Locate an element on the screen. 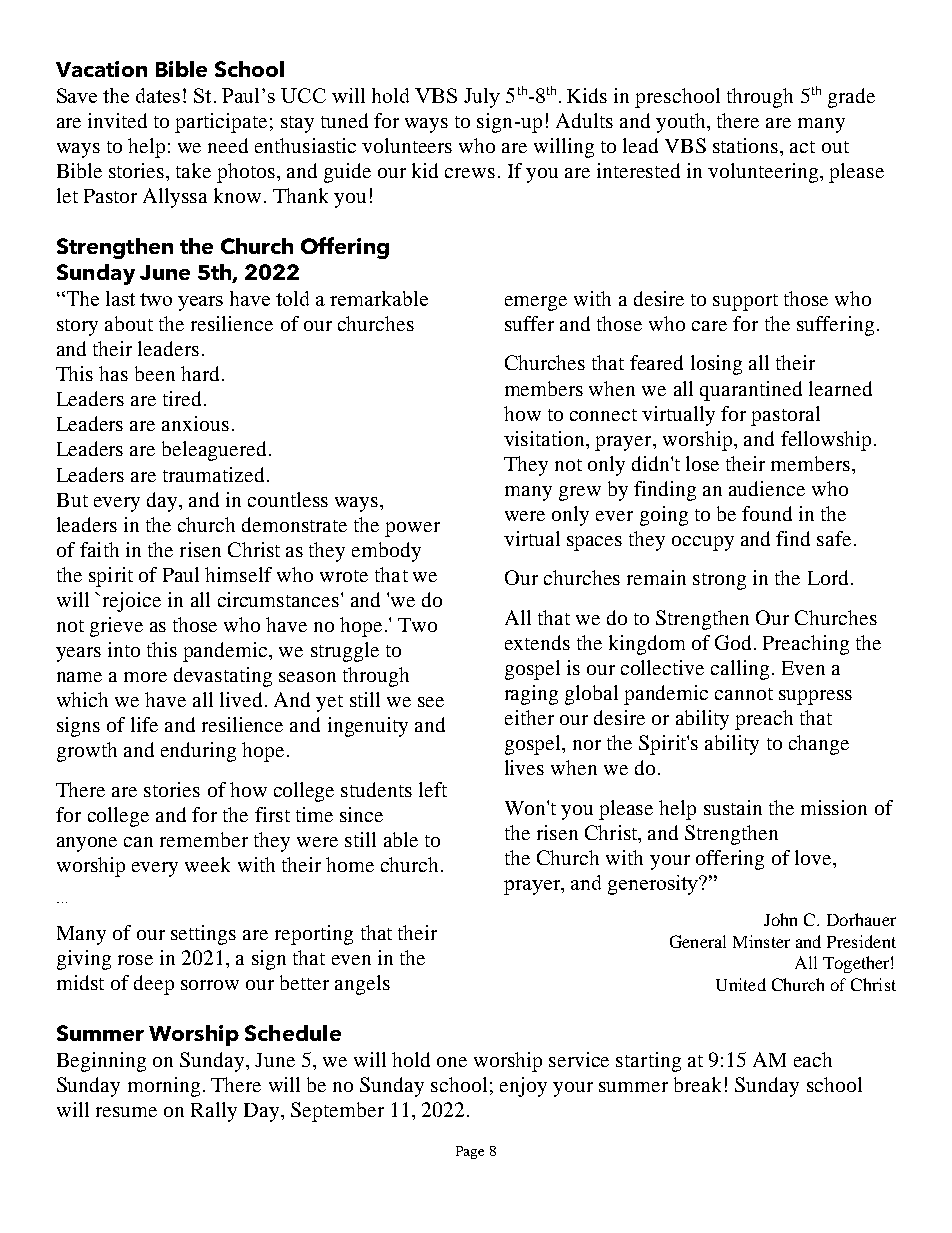 This screenshot has width=952, height=1233. Page is located at coordinates (470, 1152).
